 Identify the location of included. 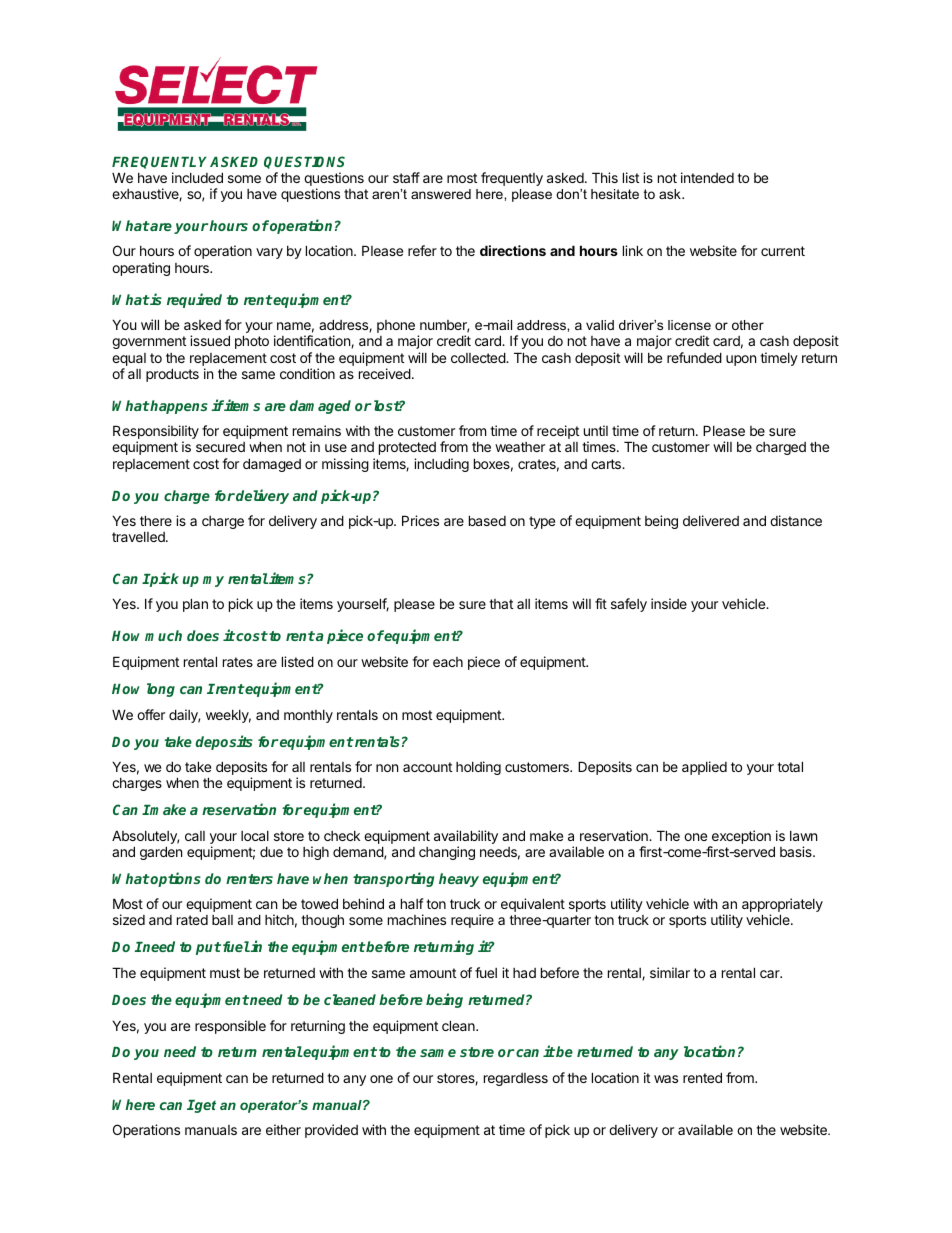
(197, 177).
